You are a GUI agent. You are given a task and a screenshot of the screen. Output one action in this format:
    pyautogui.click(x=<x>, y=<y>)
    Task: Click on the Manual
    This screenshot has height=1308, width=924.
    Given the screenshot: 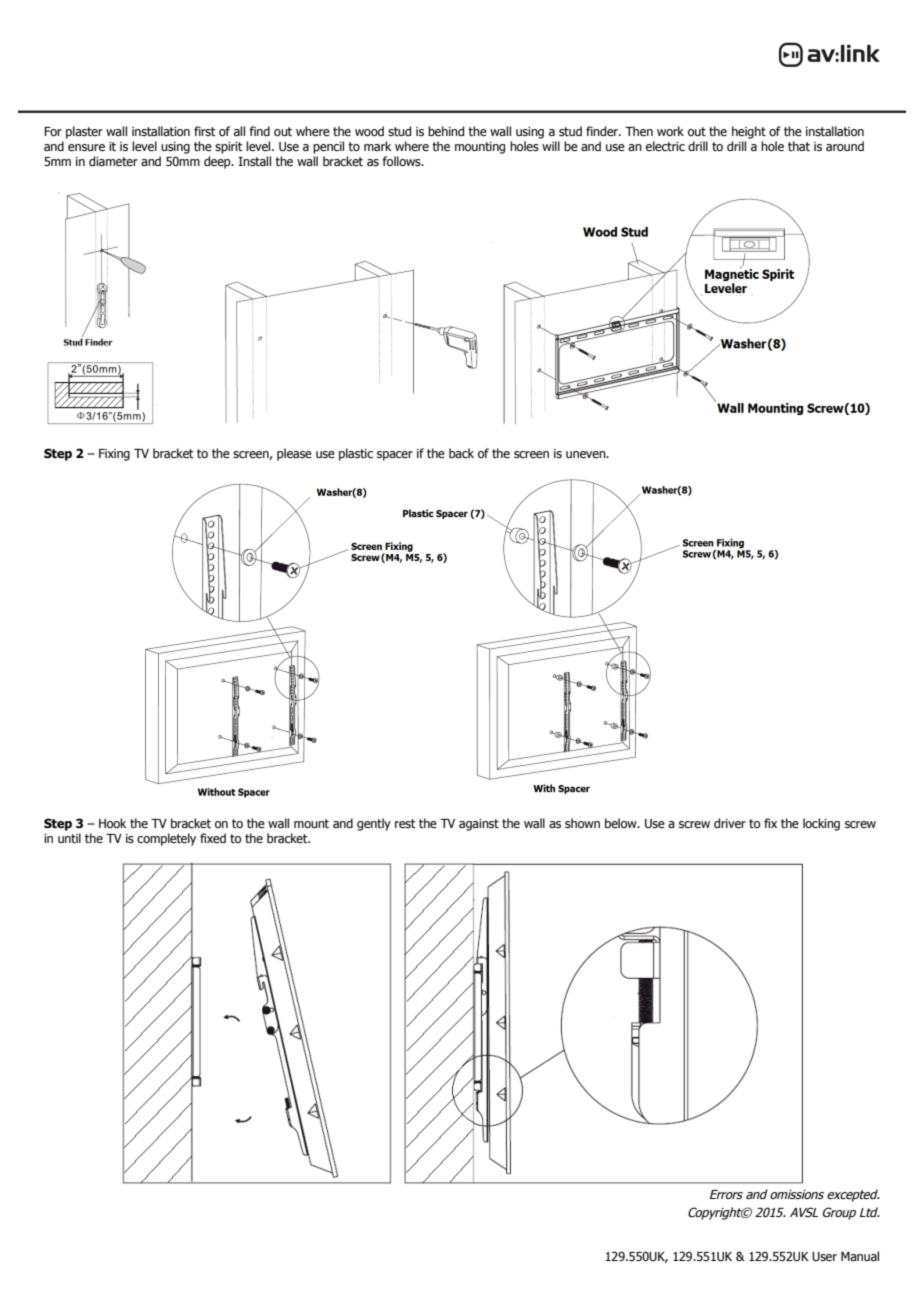 What is the action you would take?
    pyautogui.click(x=860, y=1256)
